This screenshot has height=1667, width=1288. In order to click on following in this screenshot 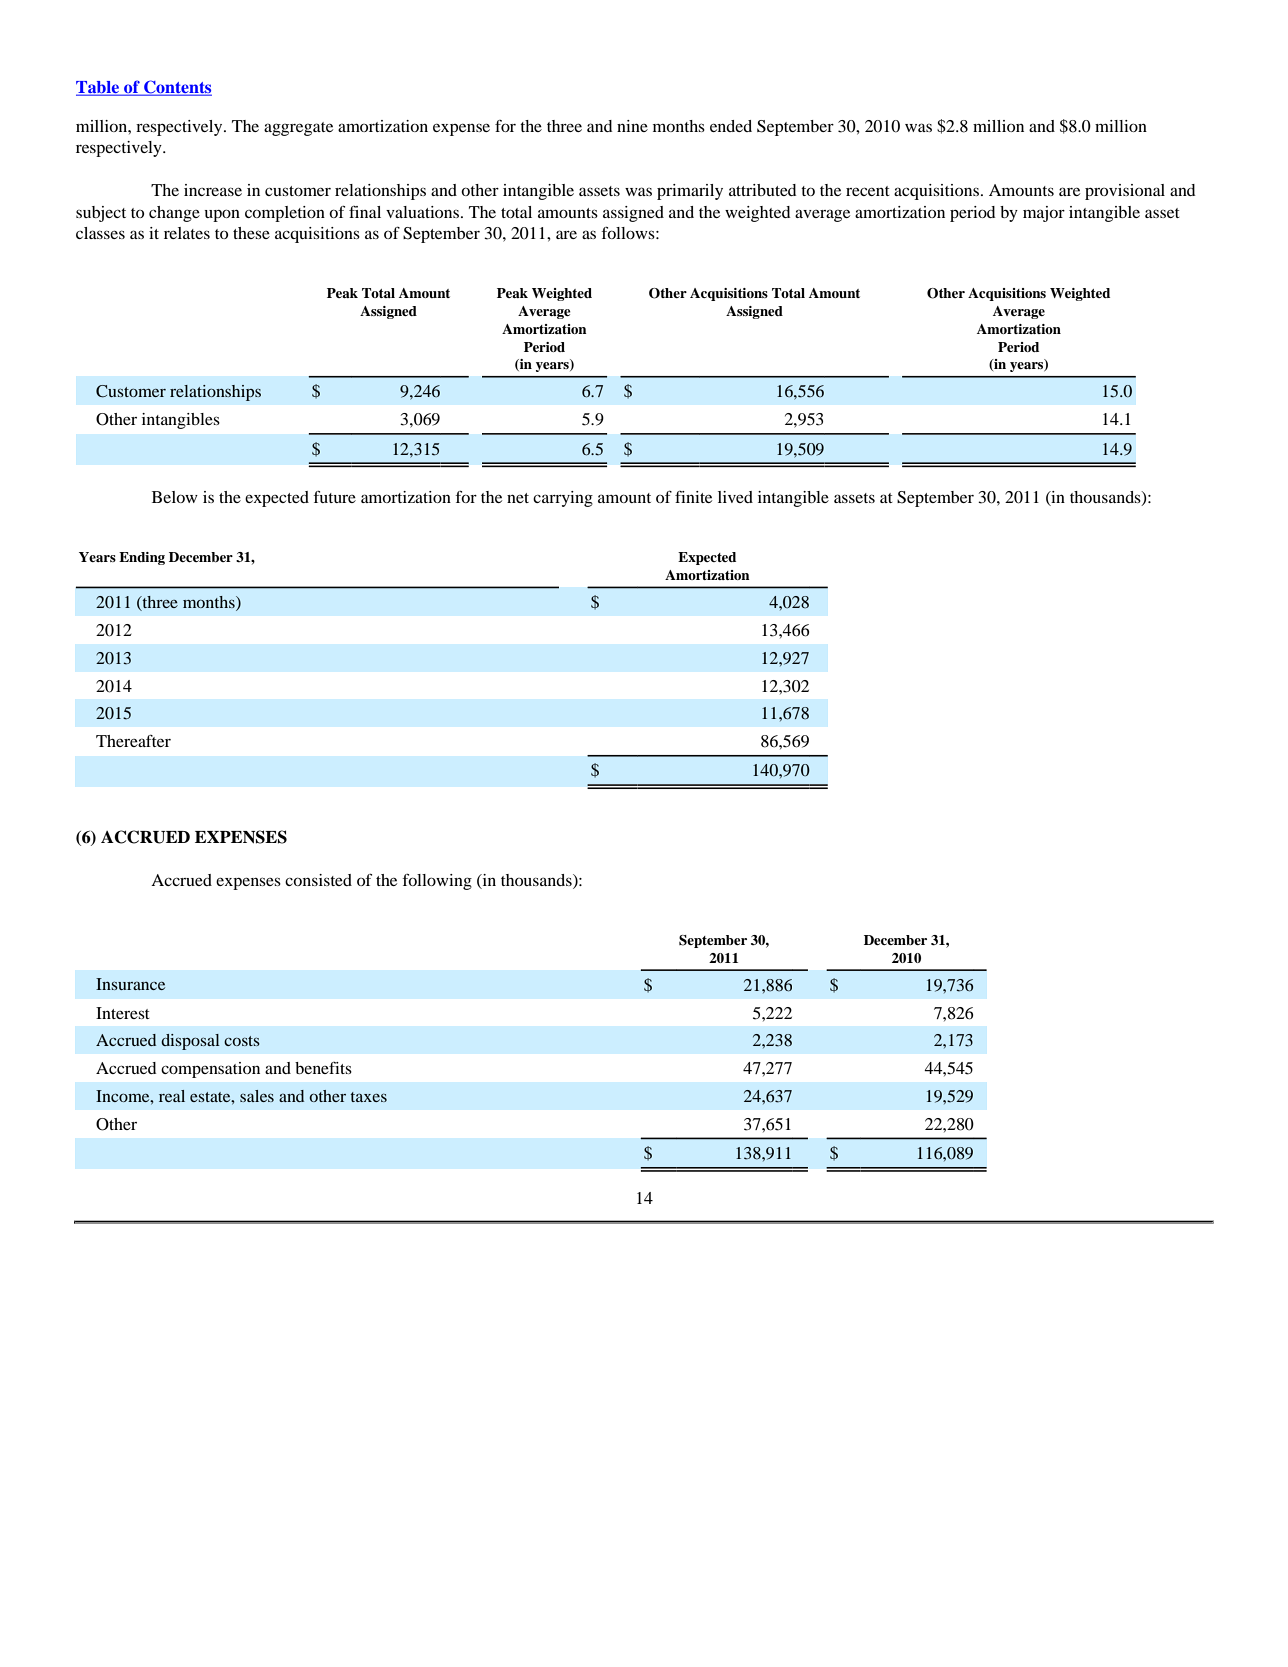, I will do `click(437, 881)`.
